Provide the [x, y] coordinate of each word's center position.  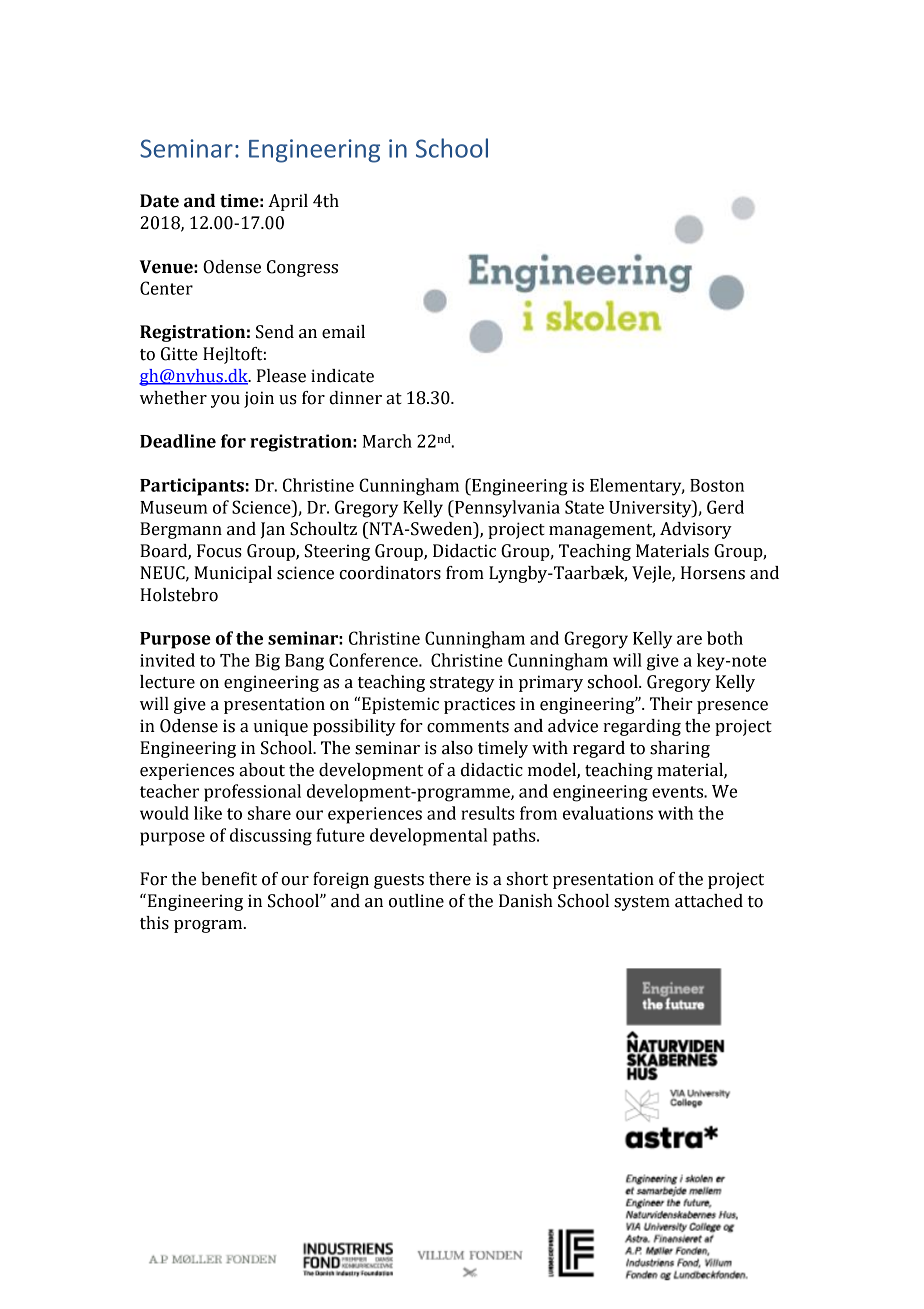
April [288, 202]
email [343, 332]
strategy [462, 684]
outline [416, 901]
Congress [302, 268]
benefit [229, 879]
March [387, 441]
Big [267, 662]
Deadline [178, 441]
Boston [717, 485]
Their [671, 704]
